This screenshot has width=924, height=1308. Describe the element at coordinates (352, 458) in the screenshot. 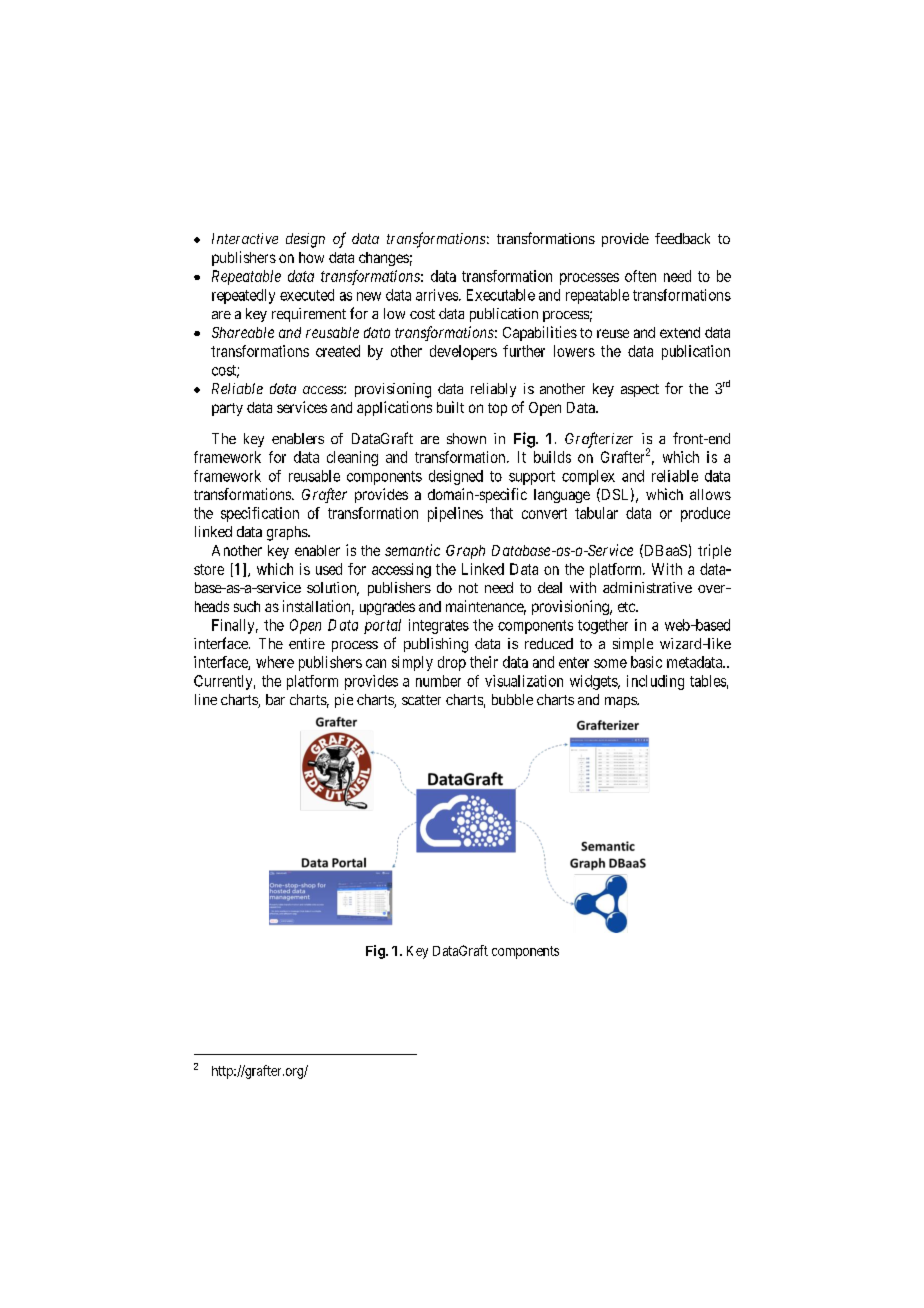

I see `cleaning` at that location.
